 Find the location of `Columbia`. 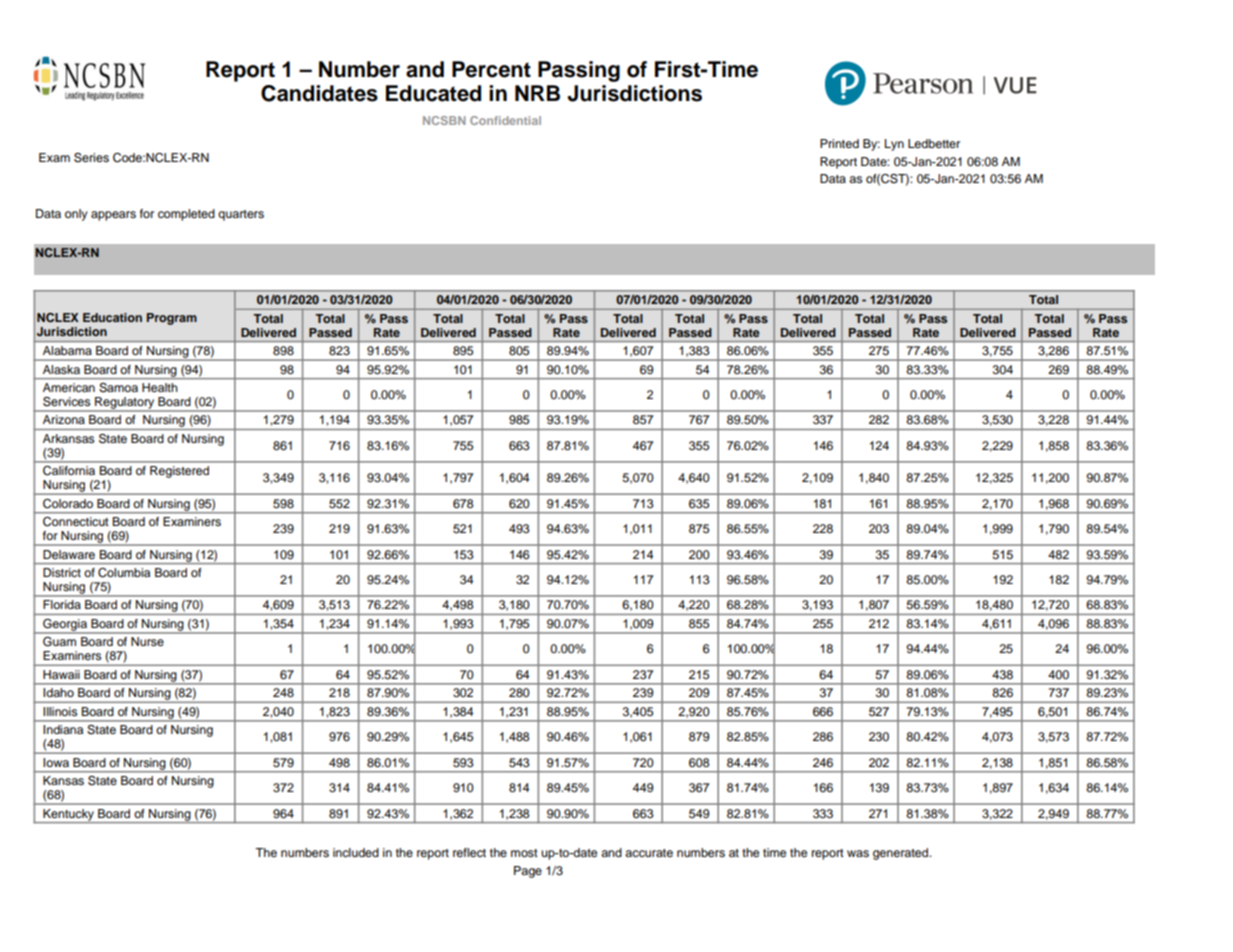

Columbia is located at coordinates (124, 572).
